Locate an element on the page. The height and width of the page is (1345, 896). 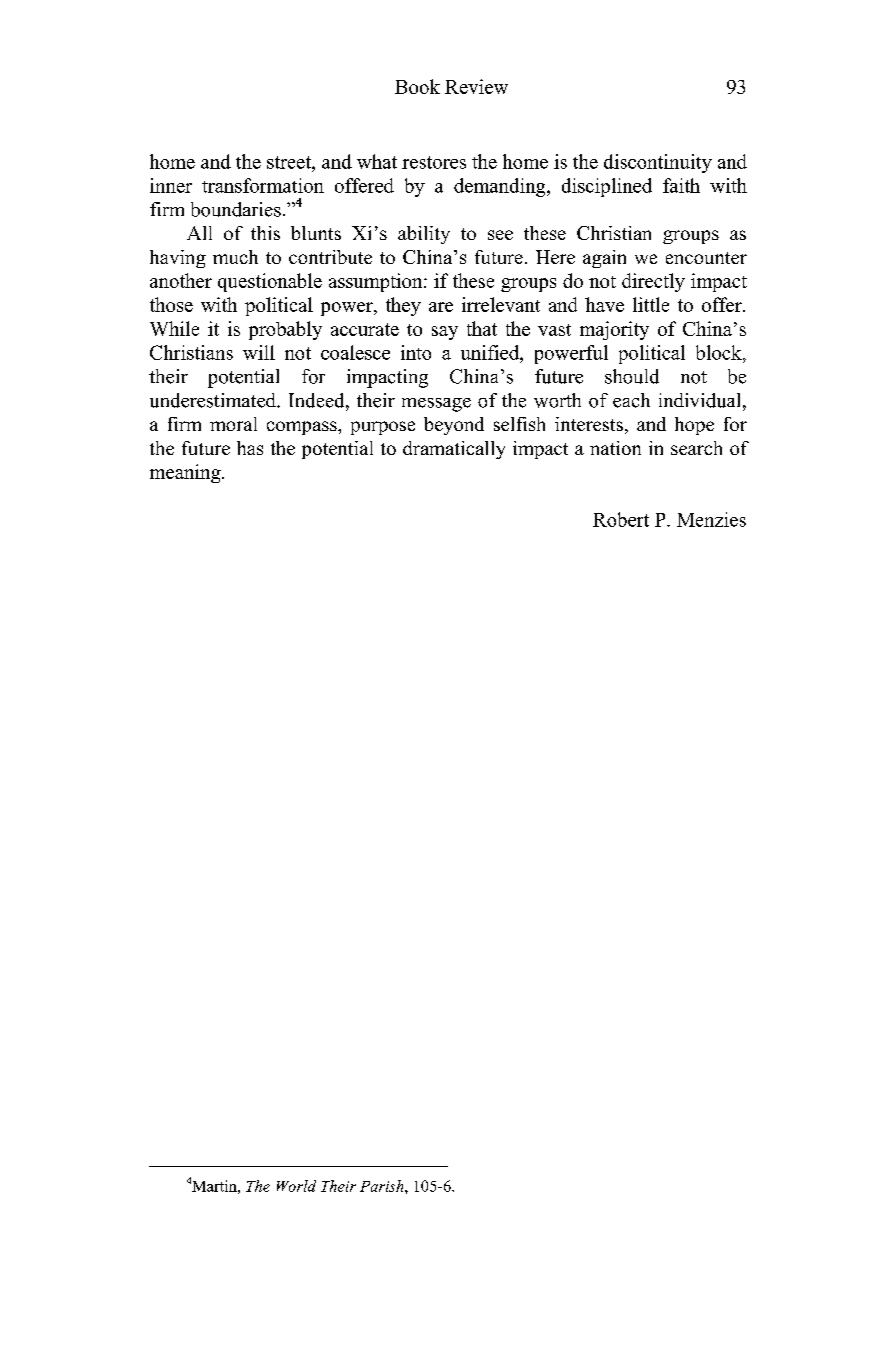
discontinuity is located at coordinates (658, 163).
